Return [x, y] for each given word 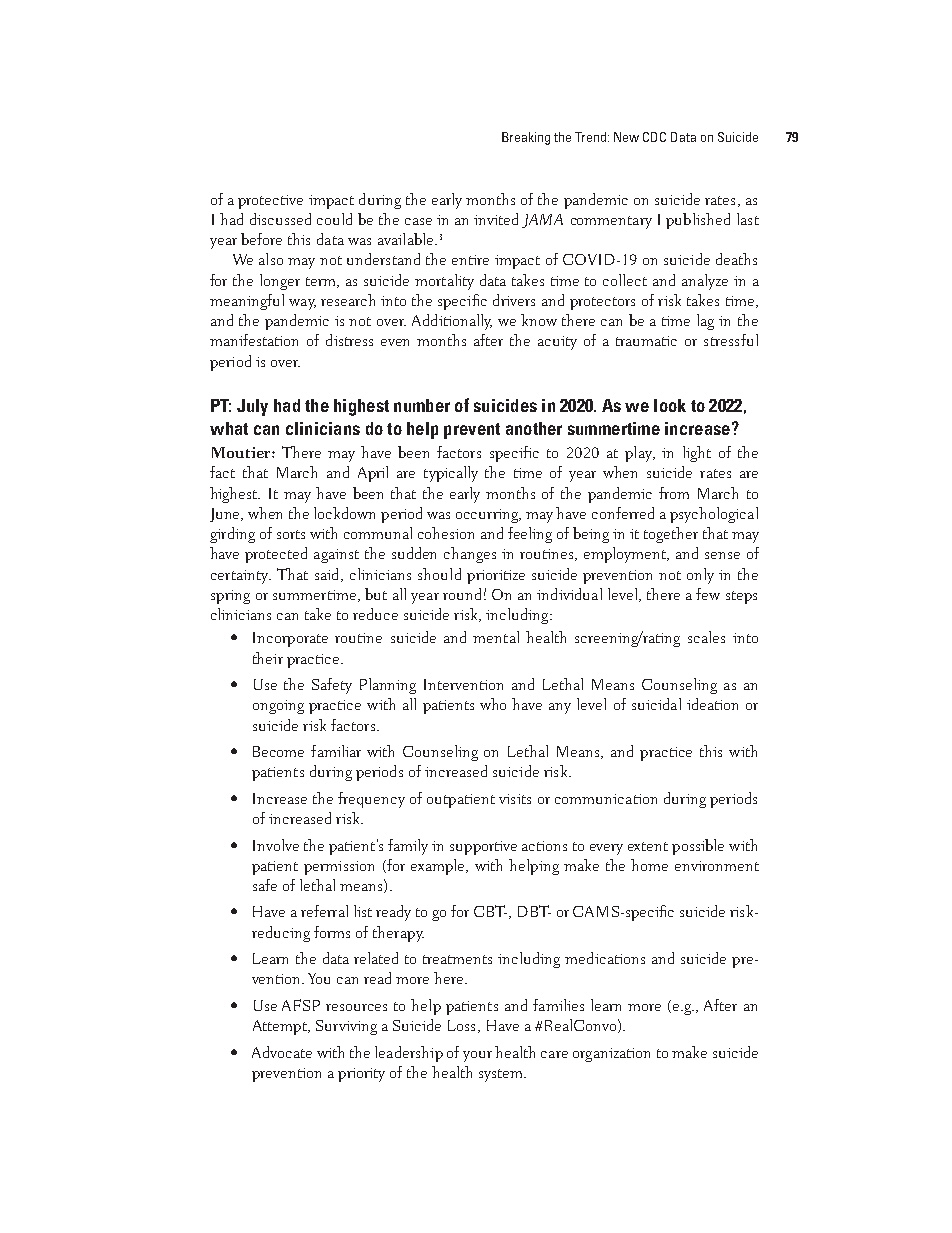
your [477, 1056]
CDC [654, 137]
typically [451, 474]
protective [270, 202]
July [252, 407]
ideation [712, 704]
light [697, 454]
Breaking [526, 138]
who [493, 704]
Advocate [282, 1052]
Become [278, 751]
